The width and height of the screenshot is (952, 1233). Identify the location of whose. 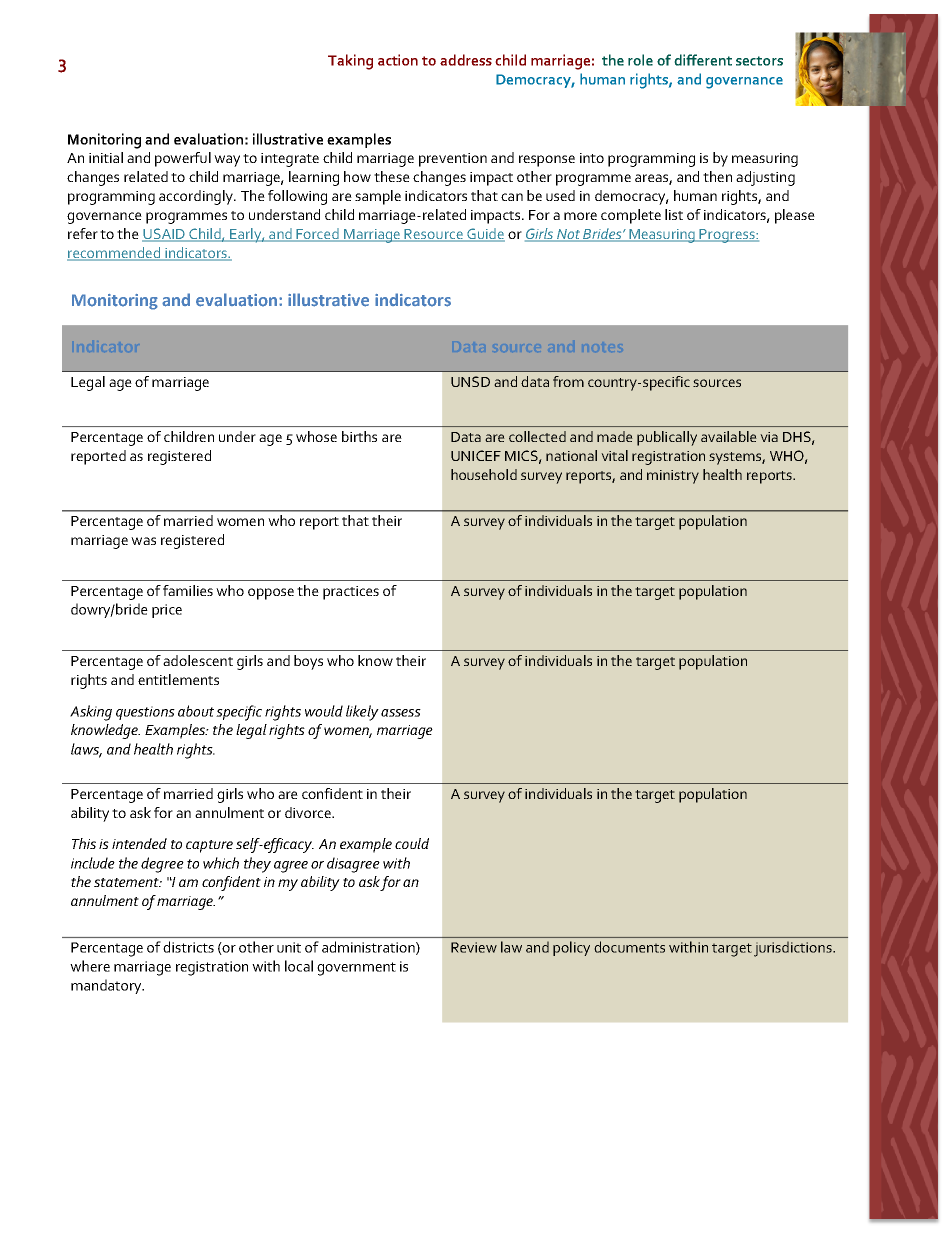
(316, 436).
